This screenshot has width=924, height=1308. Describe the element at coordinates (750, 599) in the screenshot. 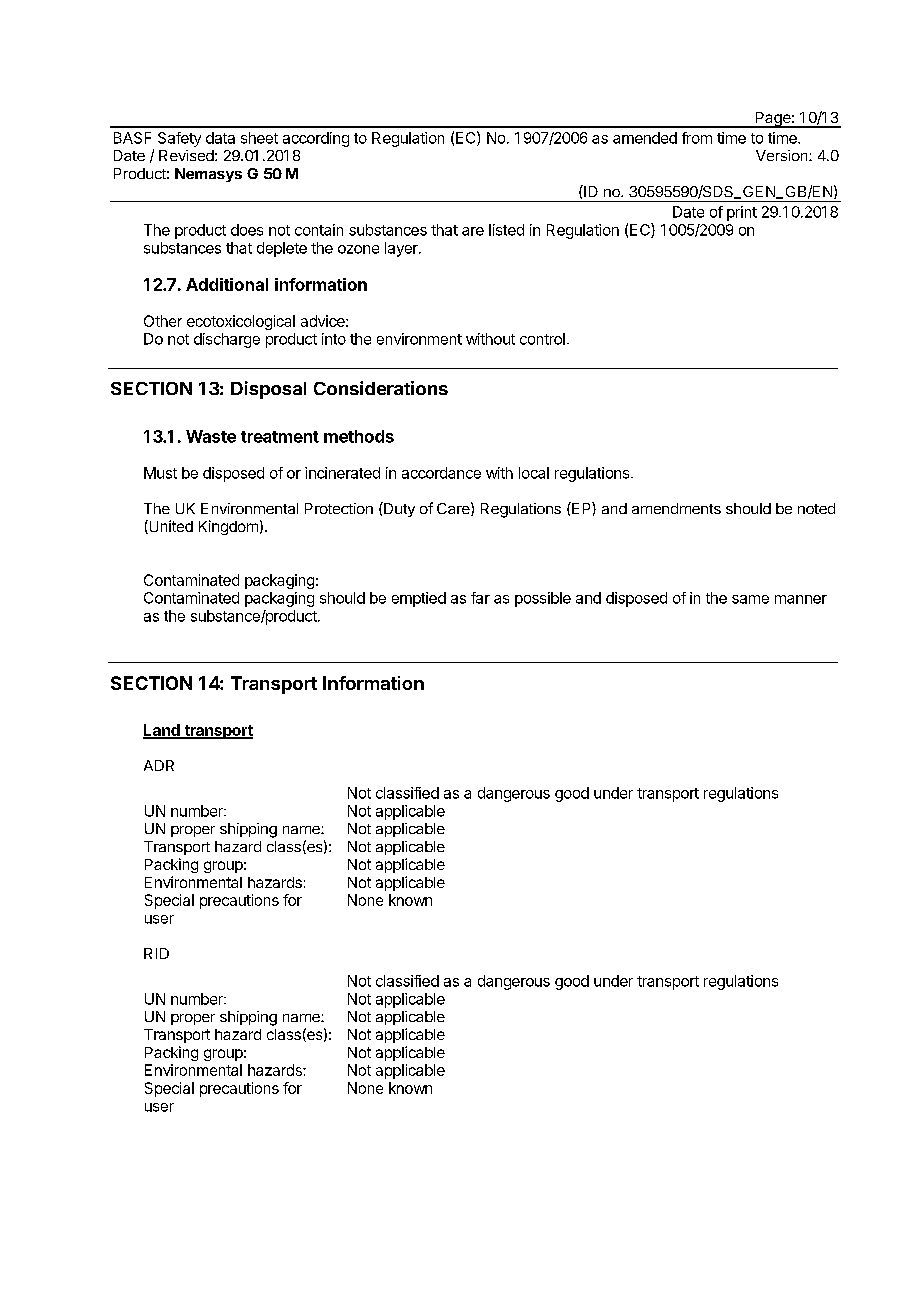

I see `same` at that location.
